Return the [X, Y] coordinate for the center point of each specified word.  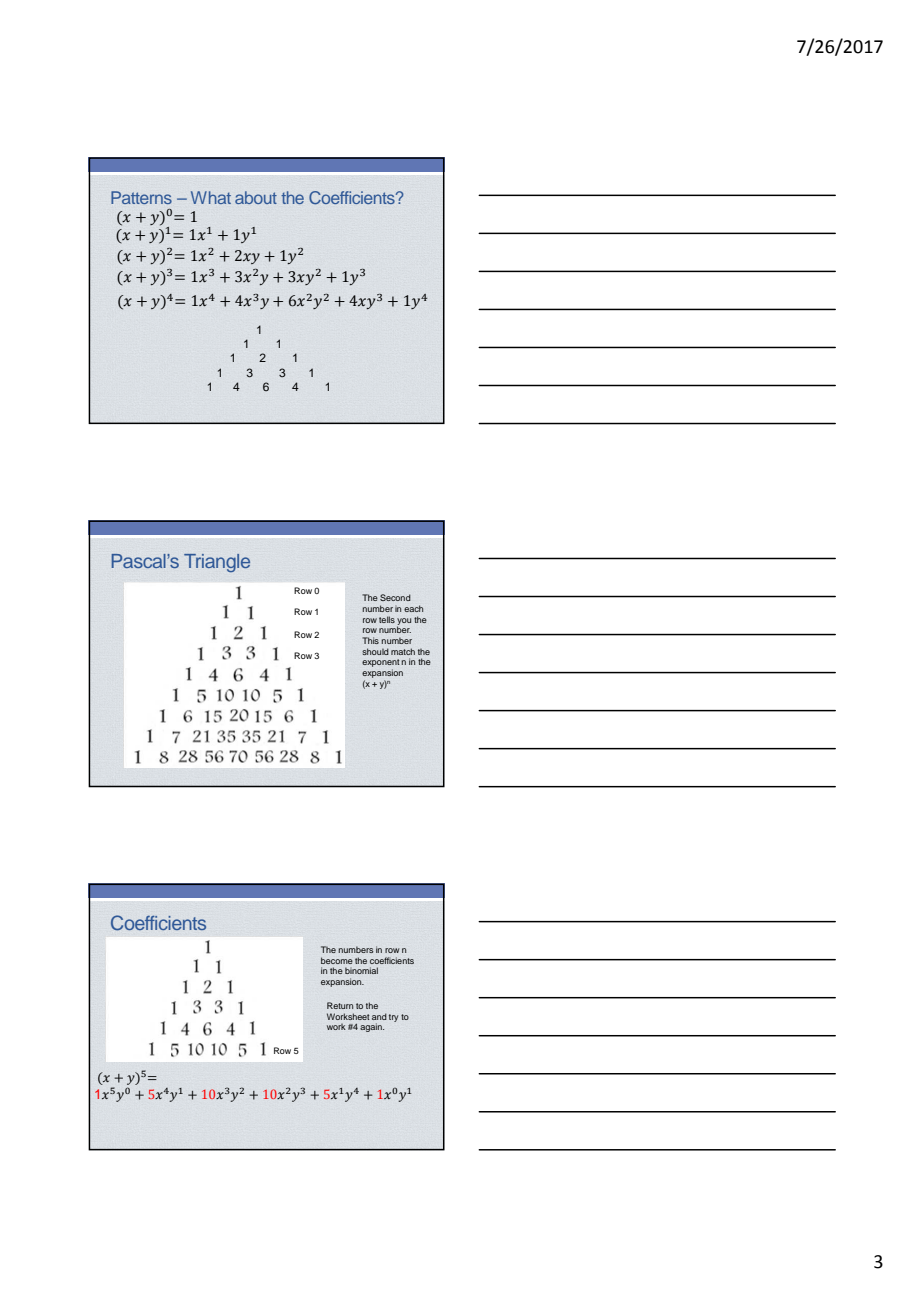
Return [340, 1005]
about [256, 197]
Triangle [217, 563]
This [370, 640]
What [211, 197]
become [337, 960]
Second [395, 597]
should [375, 651]
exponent [381, 664]
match [403, 651]
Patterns [141, 197]
